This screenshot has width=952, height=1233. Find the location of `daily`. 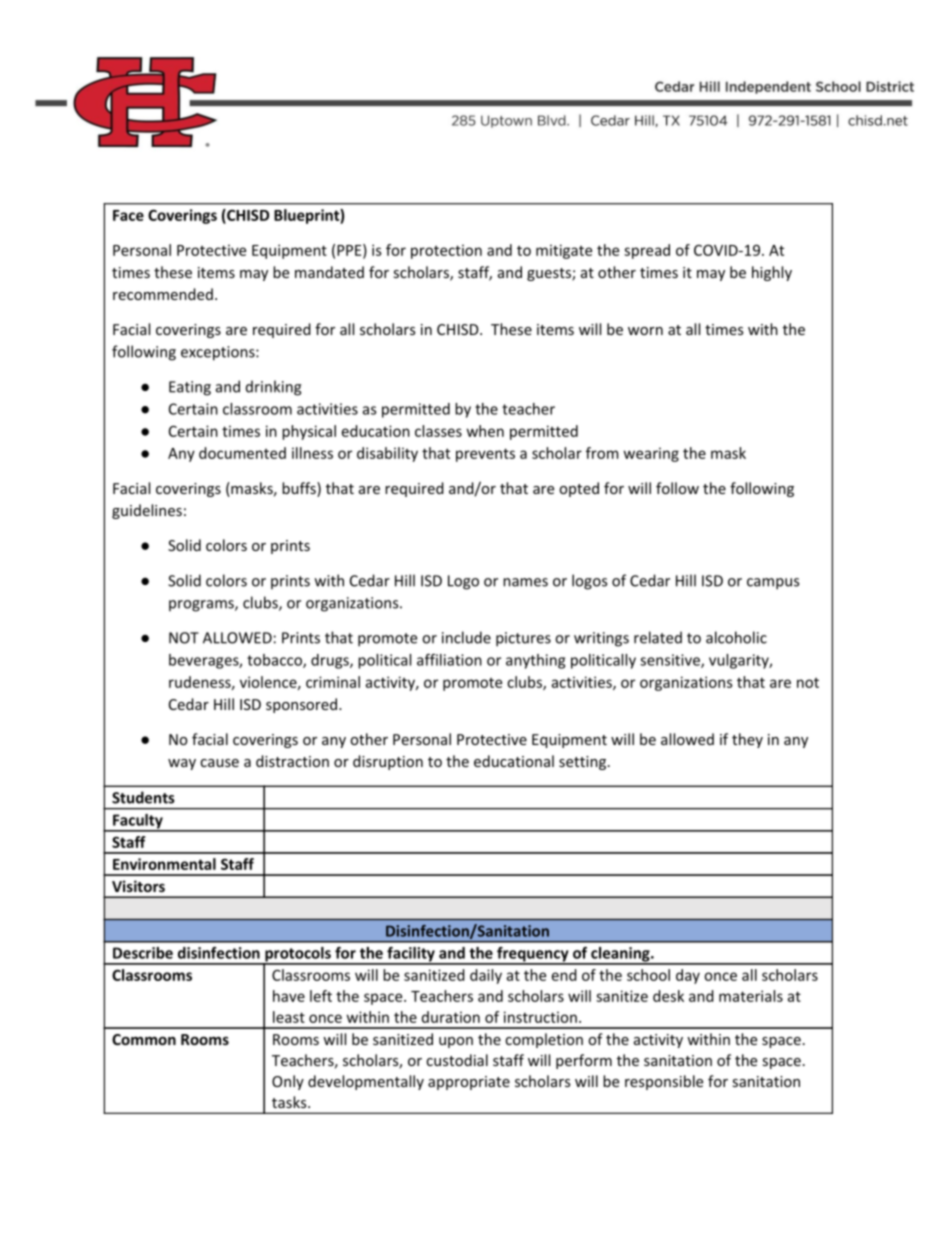

daily is located at coordinates (486, 976).
